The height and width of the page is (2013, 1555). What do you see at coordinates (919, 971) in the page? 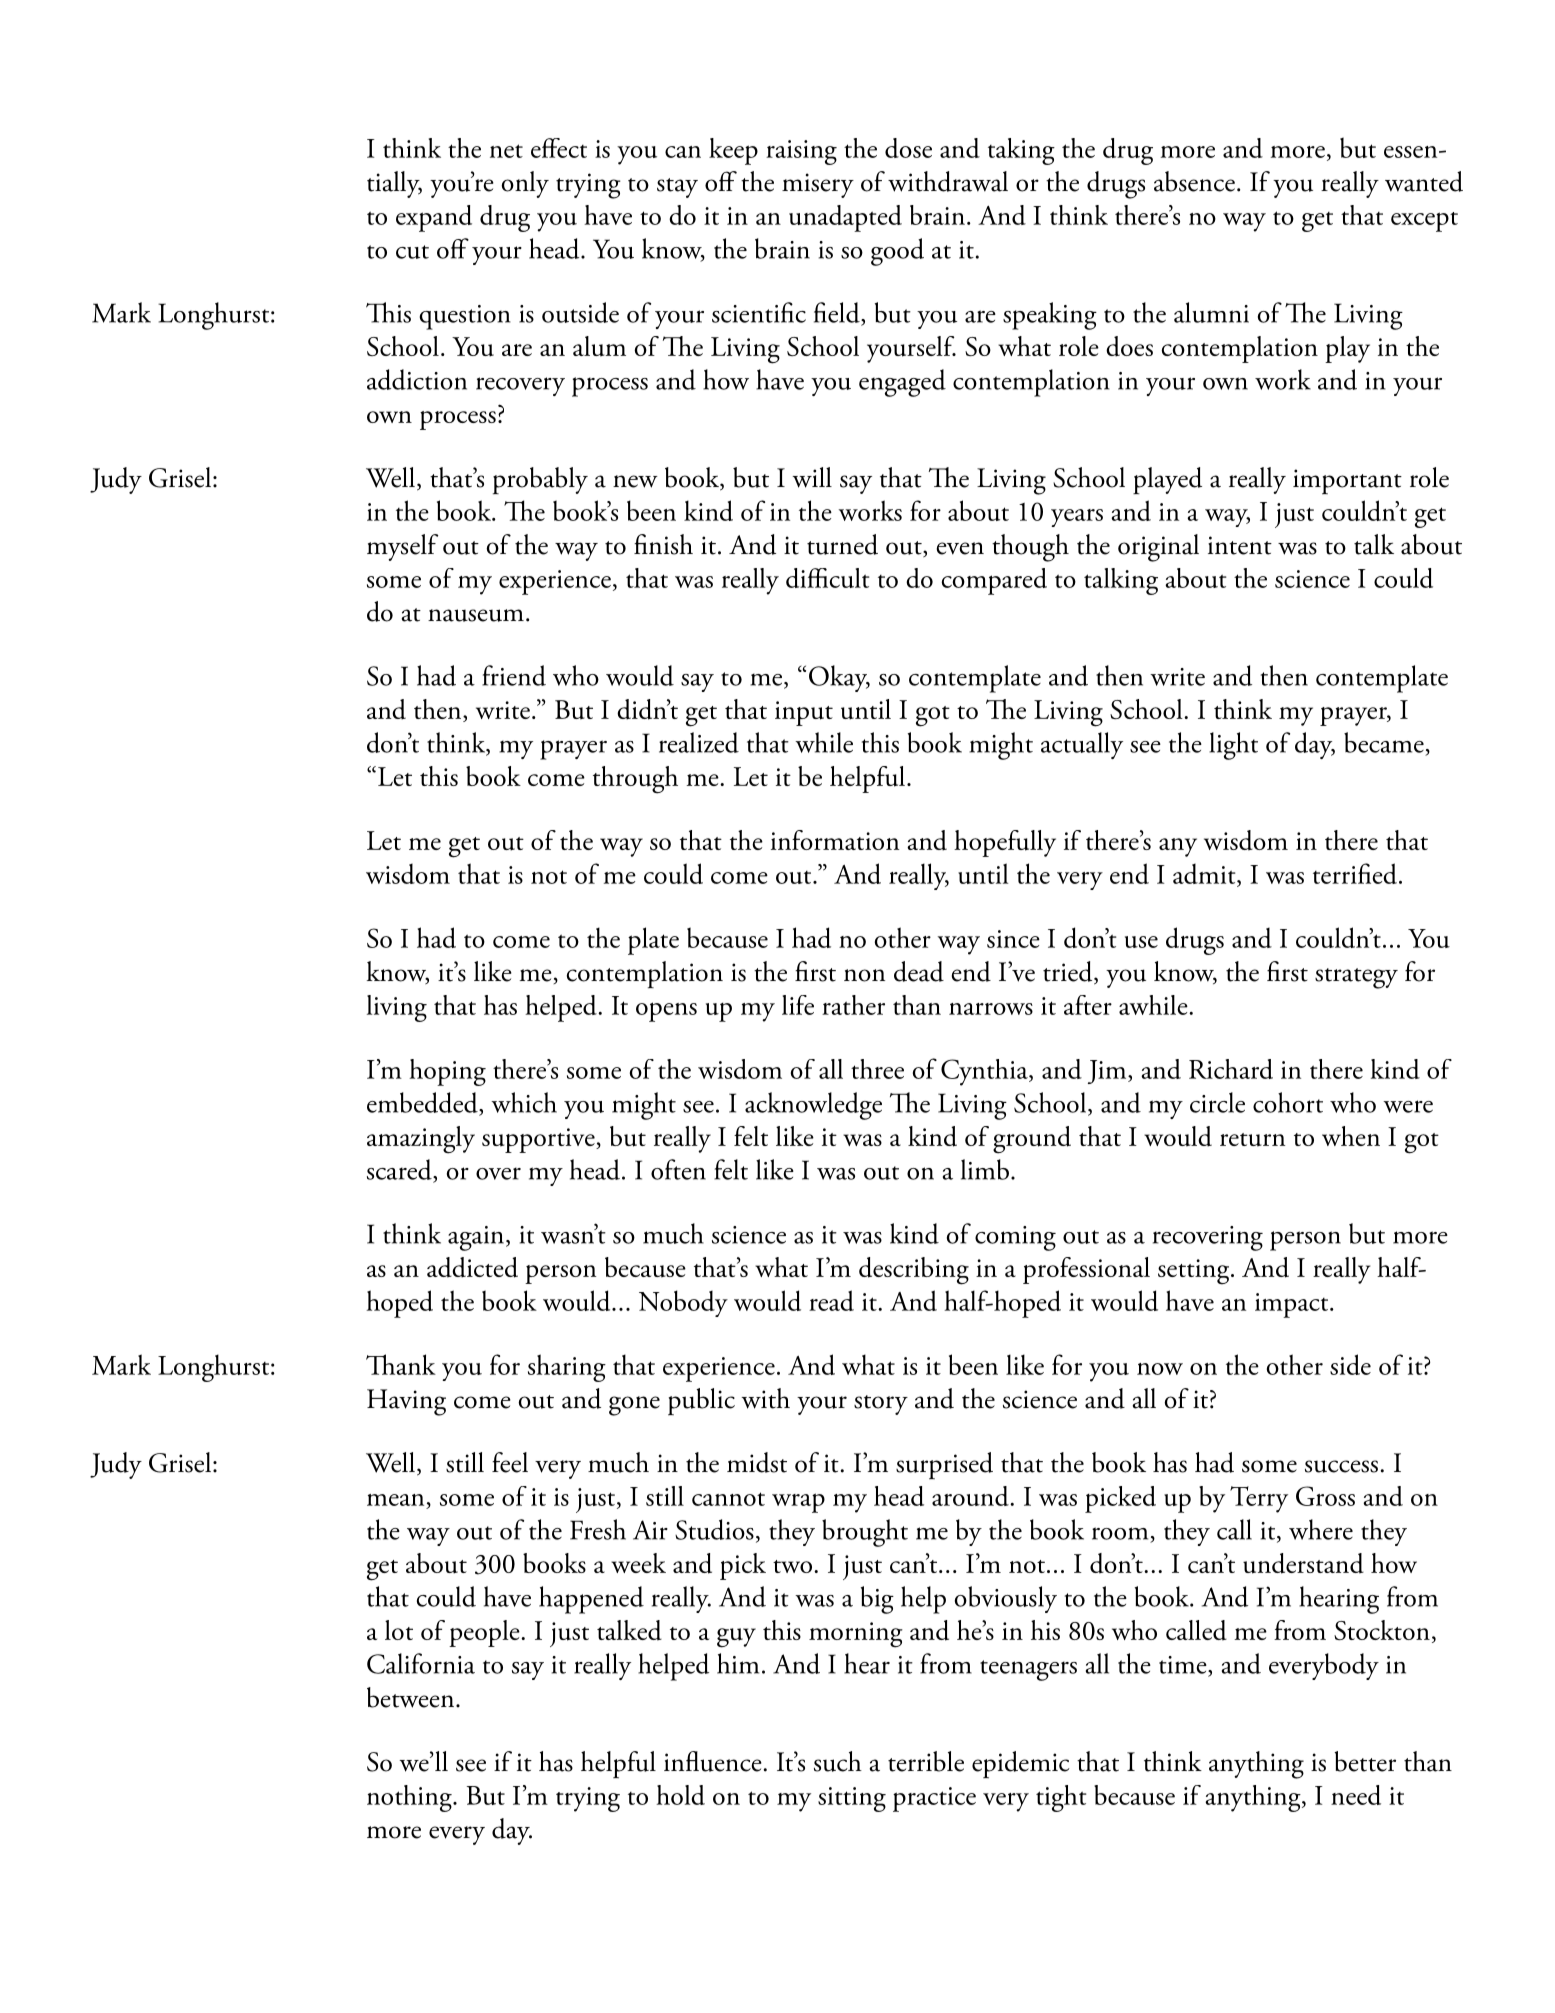
I see `dead` at bounding box center [919, 971].
